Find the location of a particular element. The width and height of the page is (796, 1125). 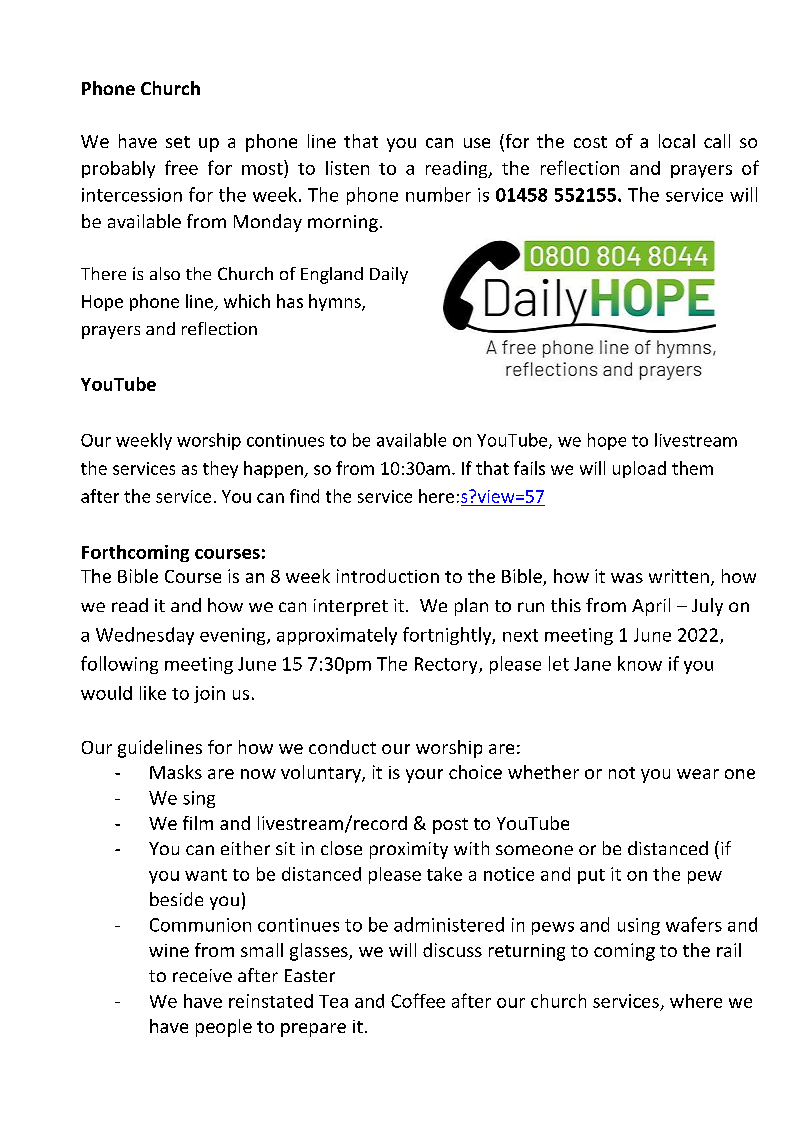

upload is located at coordinates (639, 469).
